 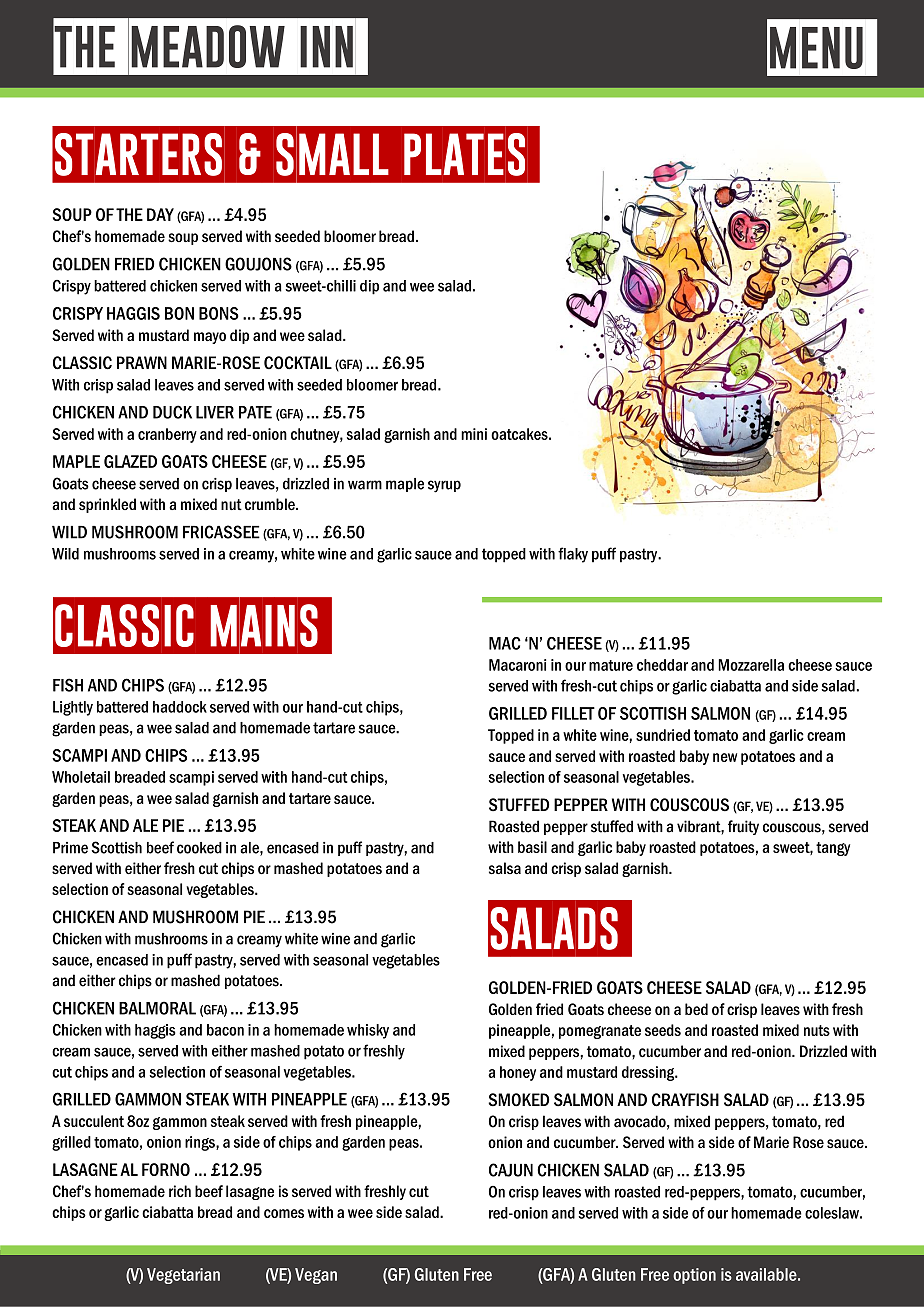 What do you see at coordinates (225, 1030) in the image?
I see `bacon` at bounding box center [225, 1030].
